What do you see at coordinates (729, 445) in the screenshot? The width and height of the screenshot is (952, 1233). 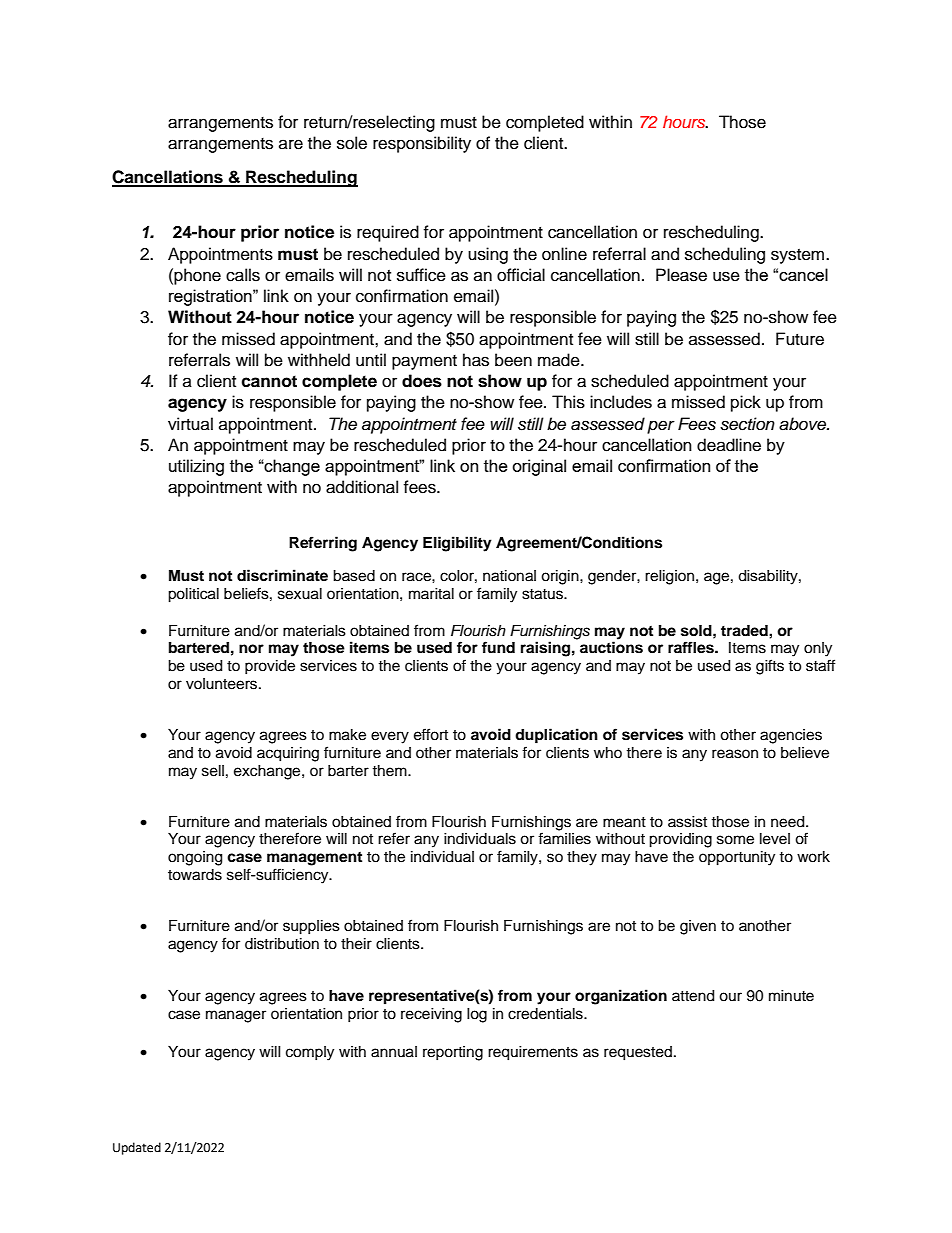 I see `deadline` at bounding box center [729, 445].
